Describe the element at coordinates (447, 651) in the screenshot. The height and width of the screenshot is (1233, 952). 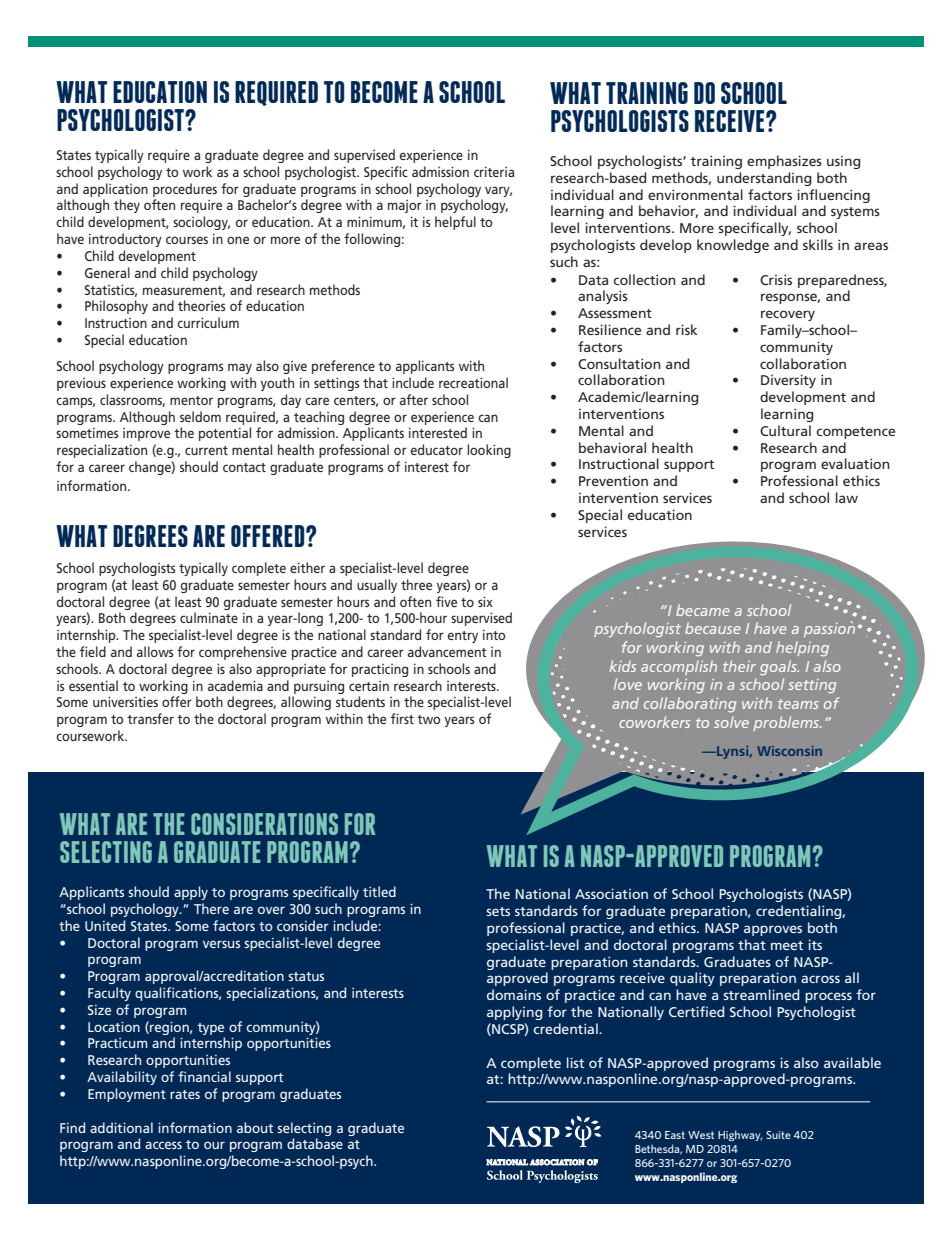
I see `advancement` at that location.
